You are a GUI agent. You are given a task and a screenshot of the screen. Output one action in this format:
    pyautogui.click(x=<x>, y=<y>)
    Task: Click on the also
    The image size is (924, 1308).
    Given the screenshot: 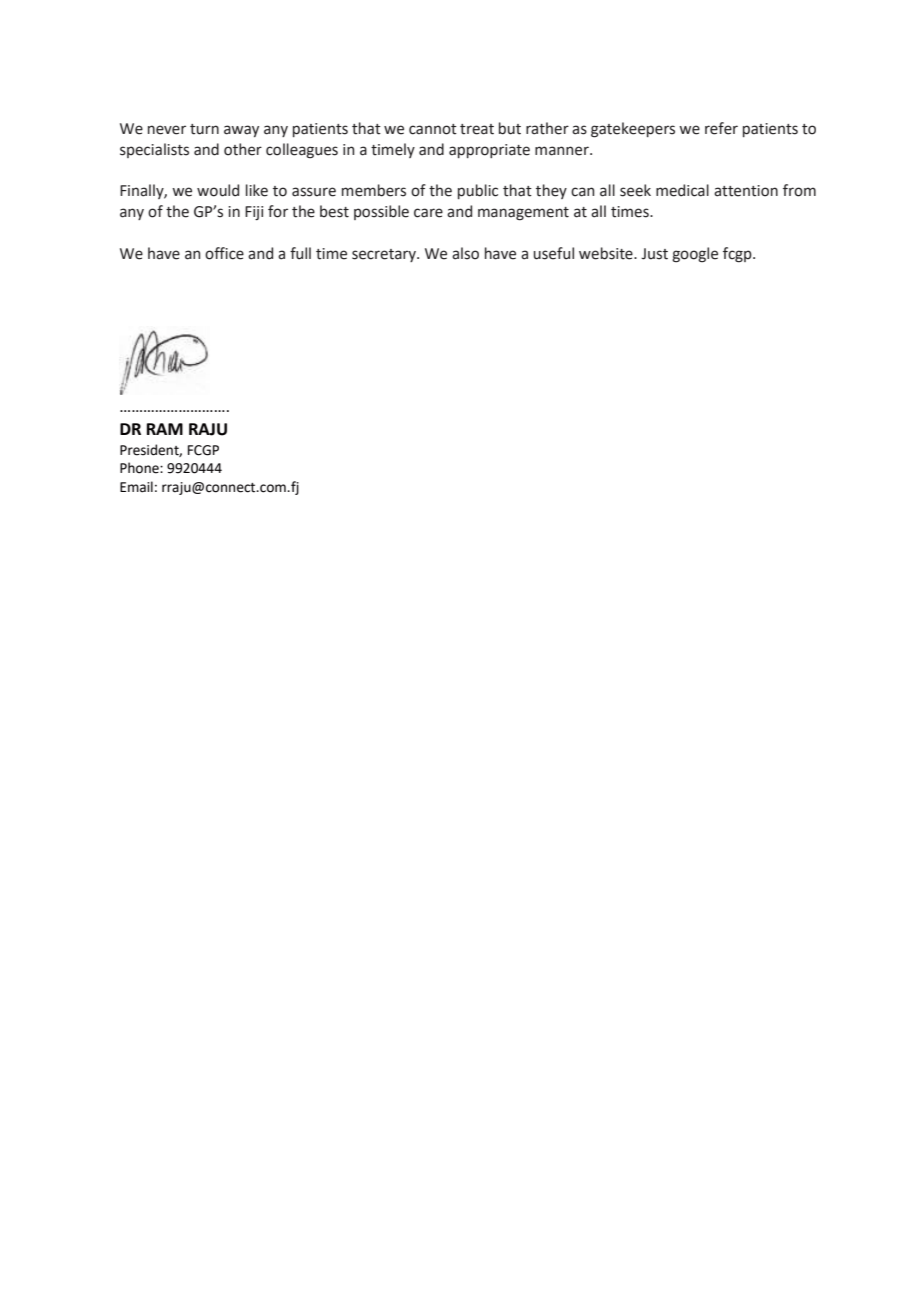 What is the action you would take?
    pyautogui.click(x=465, y=253)
